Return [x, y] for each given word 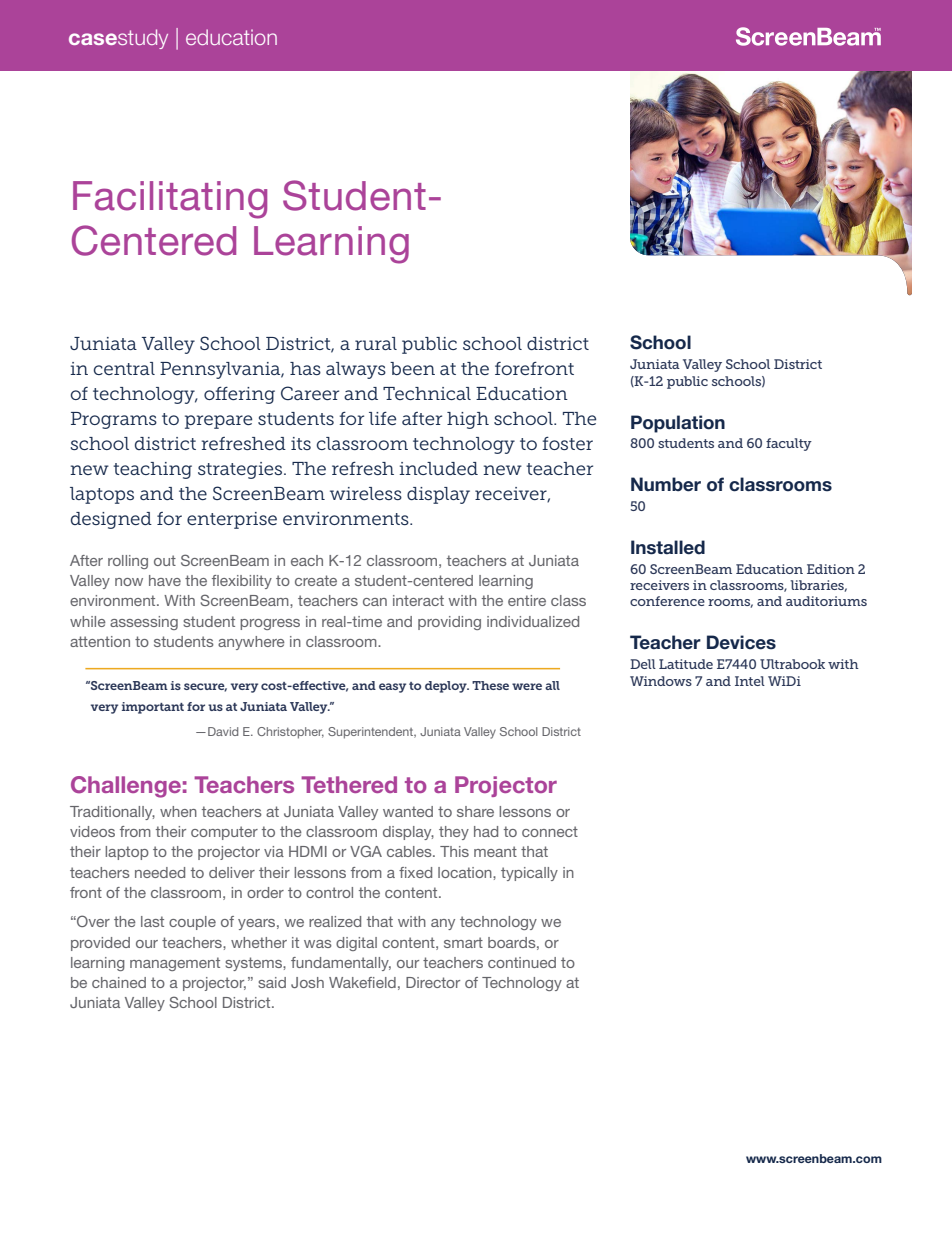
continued [522, 962]
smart [463, 942]
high [468, 420]
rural [376, 343]
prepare [218, 422]
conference [667, 601]
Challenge [126, 787]
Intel [750, 681]
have [165, 580]
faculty [789, 444]
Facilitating [170, 200]
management [175, 964]
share [475, 811]
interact [418, 600]
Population [678, 424]
